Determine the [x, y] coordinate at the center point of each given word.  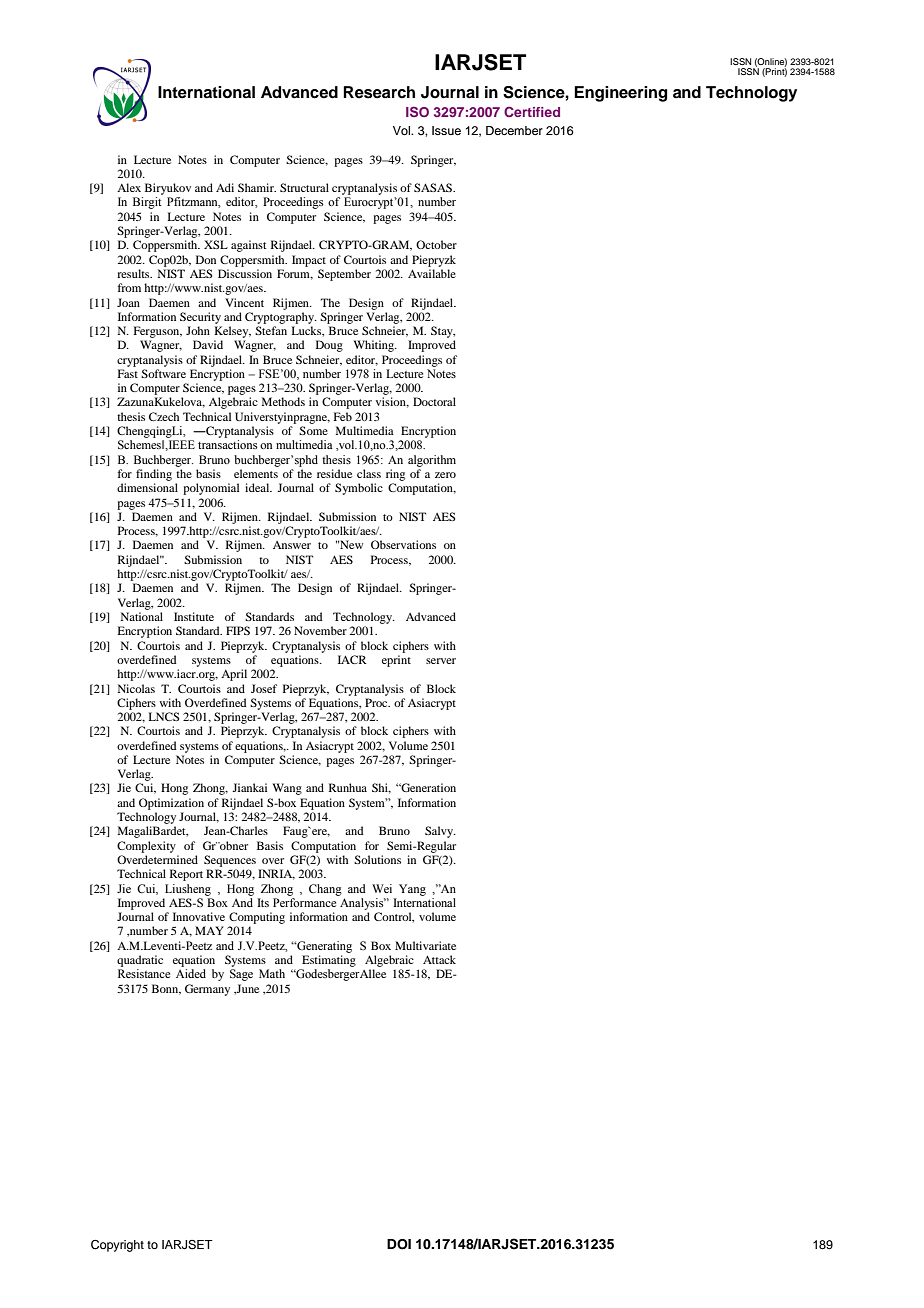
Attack [439, 959]
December [514, 130]
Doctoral [434, 401]
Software [163, 373]
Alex [129, 187]
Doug [329, 346]
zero [445, 475]
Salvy [440, 832]
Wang [287, 789]
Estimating [329, 961]
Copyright [117, 1246]
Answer [292, 545]
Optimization [171, 804]
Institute [194, 616]
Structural [304, 187]
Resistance [144, 973]
